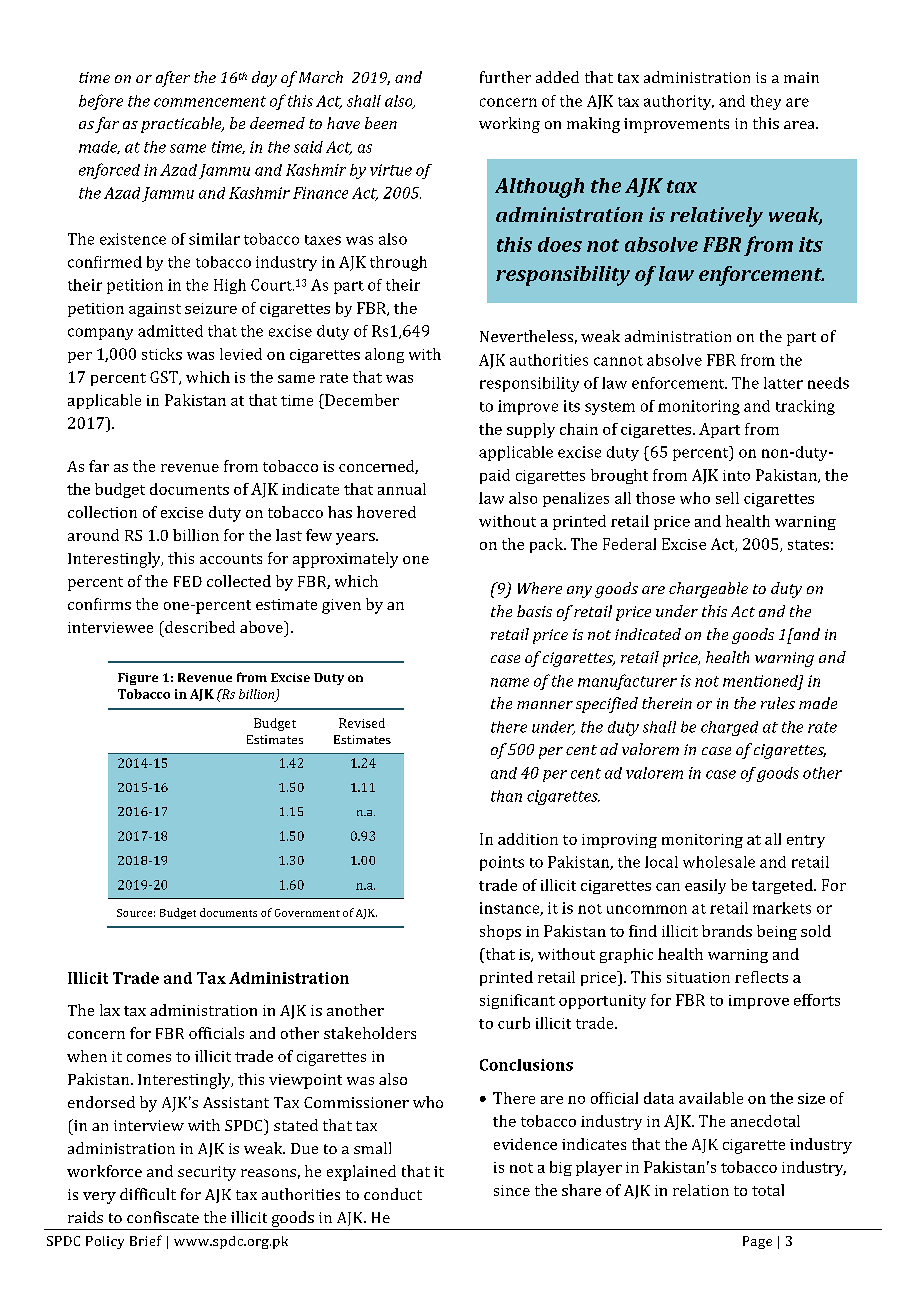  I want to click on collection, so click(102, 512).
